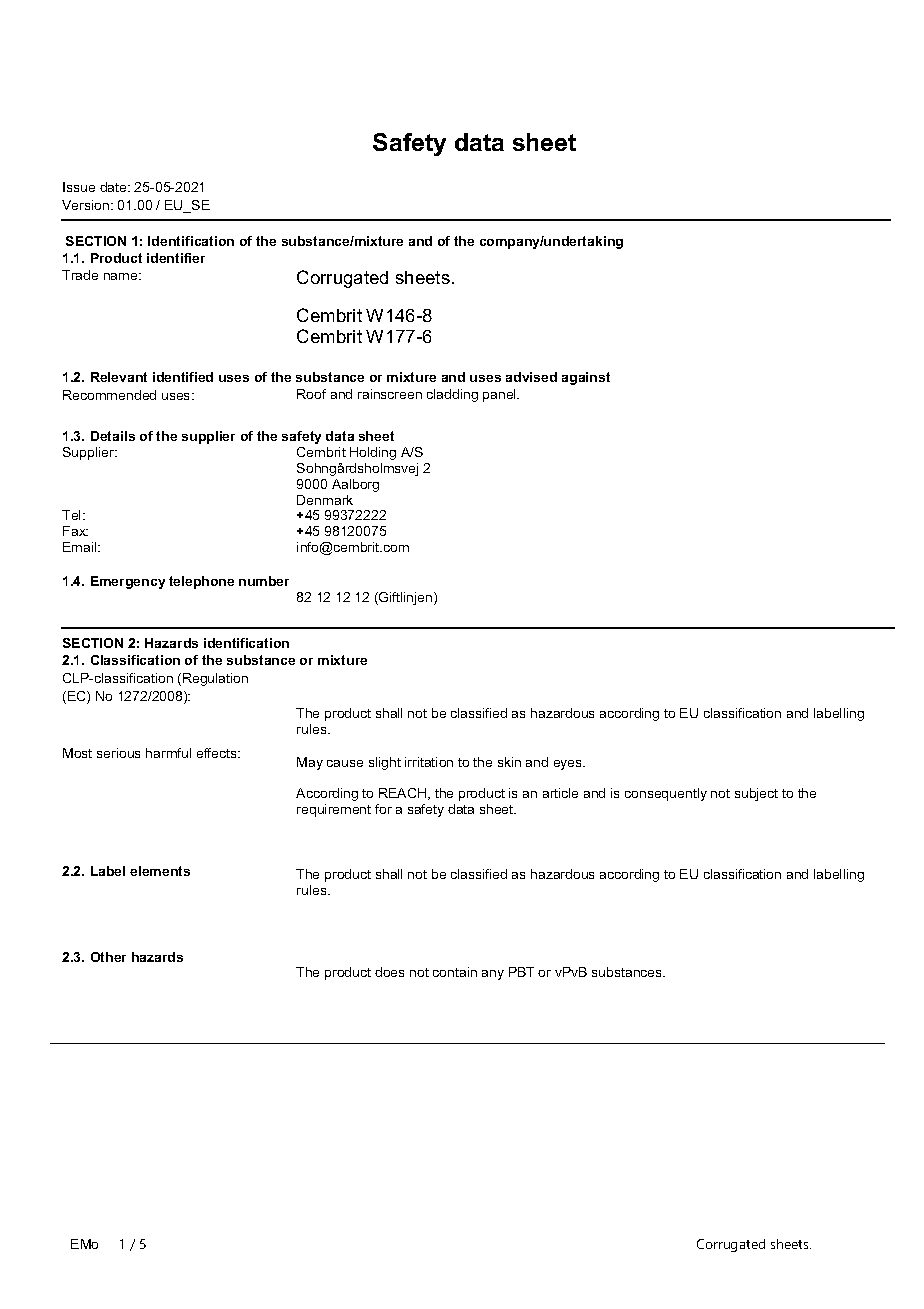  What do you see at coordinates (114, 187) in the screenshot?
I see `date` at bounding box center [114, 187].
